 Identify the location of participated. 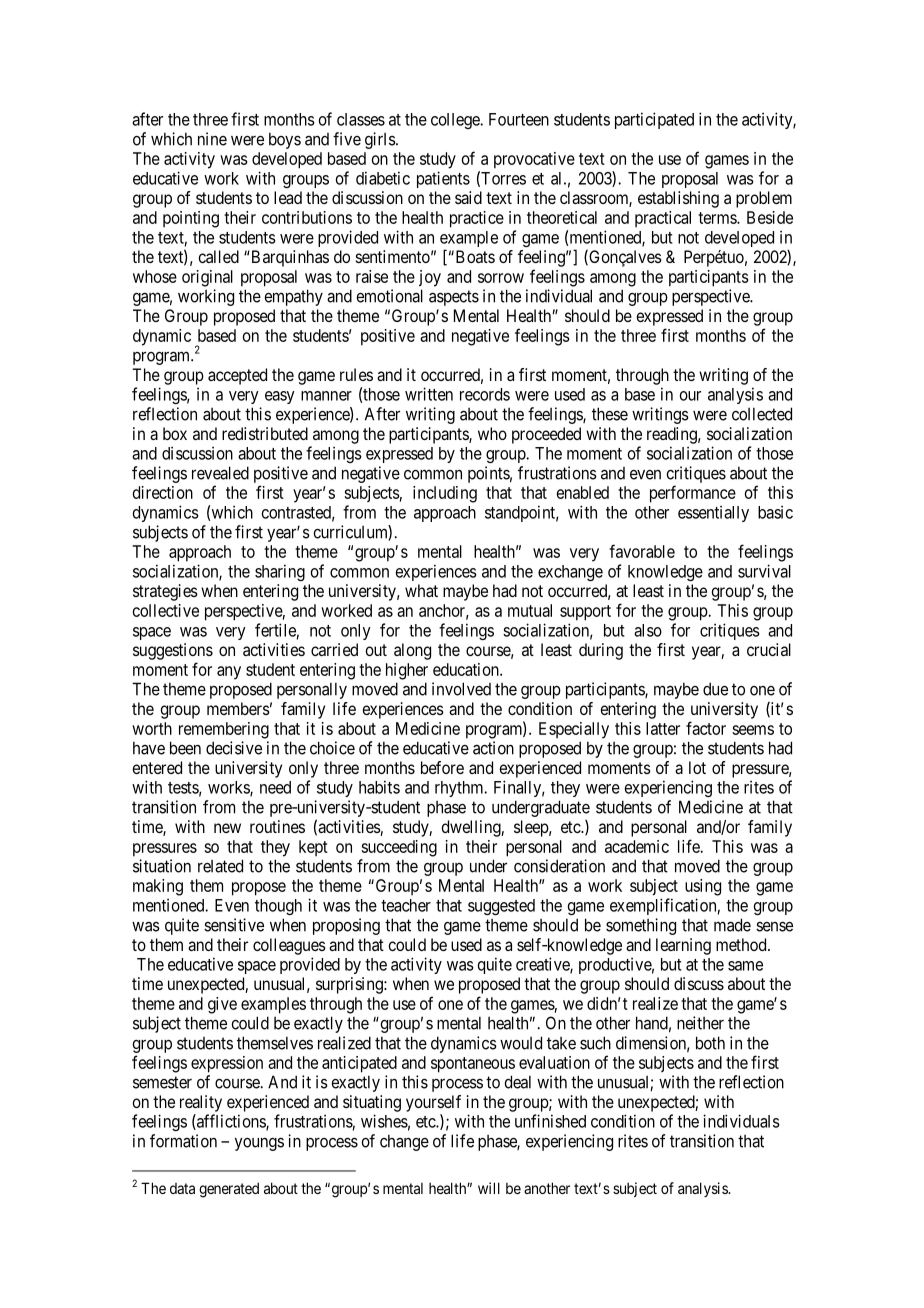
(654, 120).
